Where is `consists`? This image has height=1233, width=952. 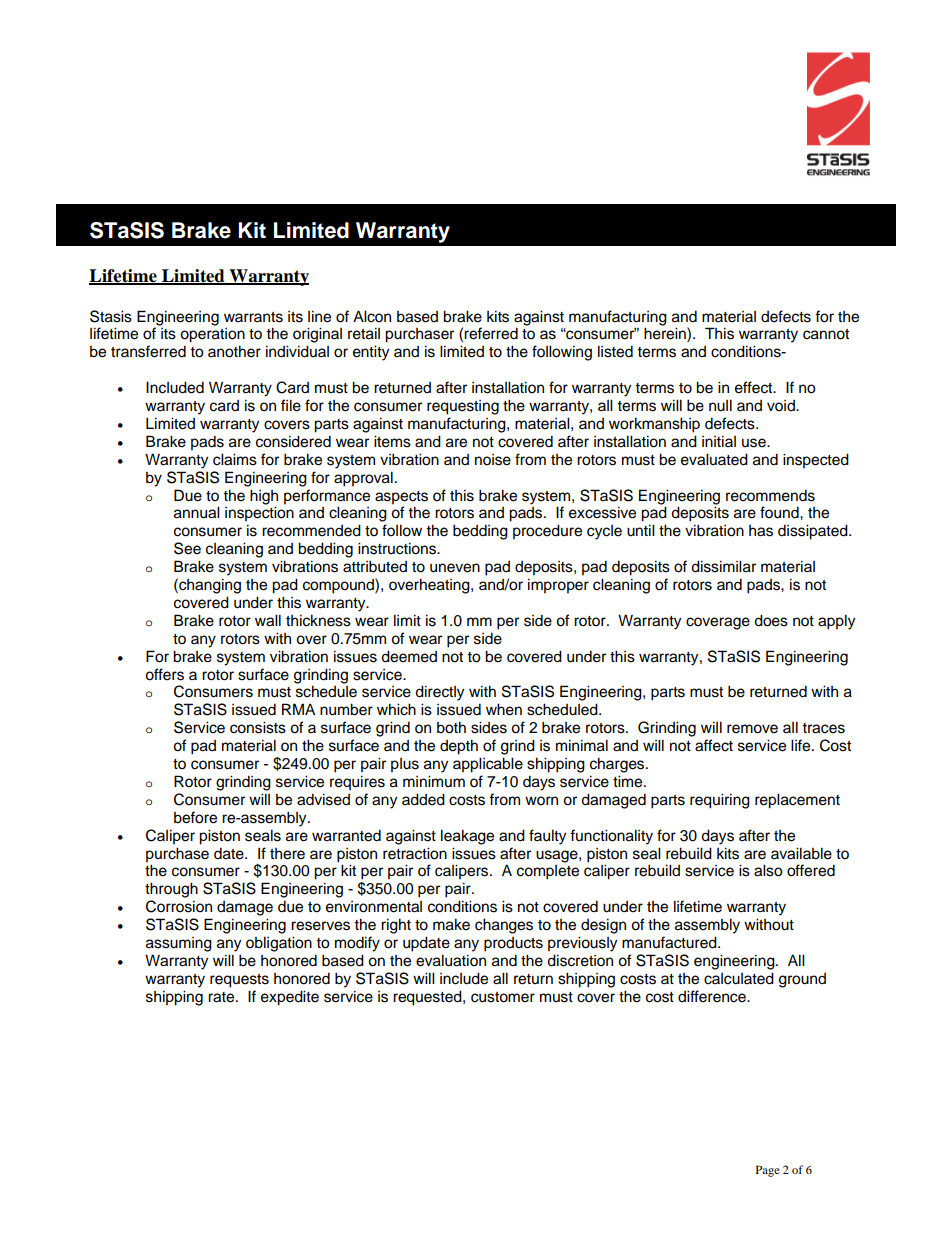
consists is located at coordinates (258, 727).
